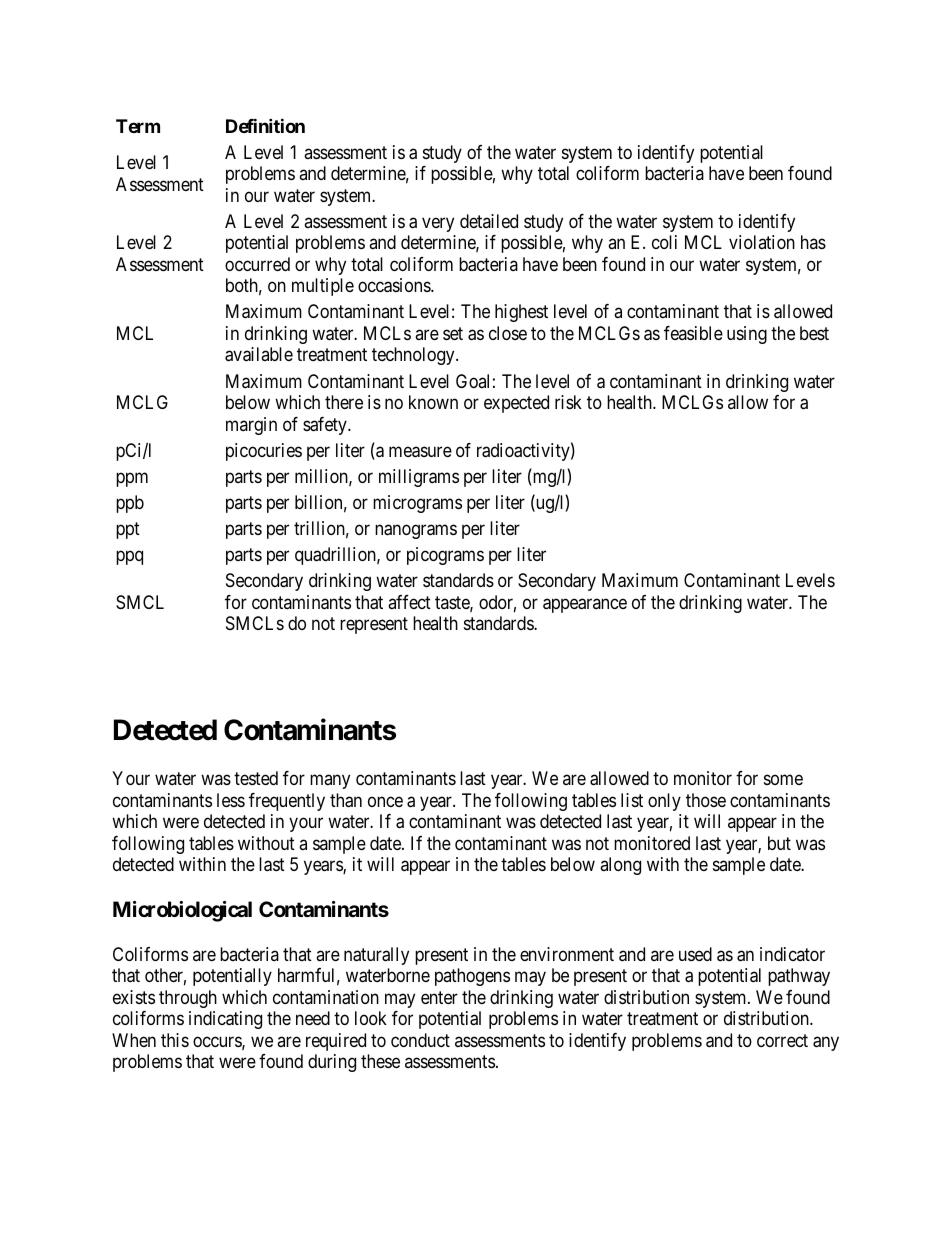  I want to click on indicating, so click(225, 1020).
